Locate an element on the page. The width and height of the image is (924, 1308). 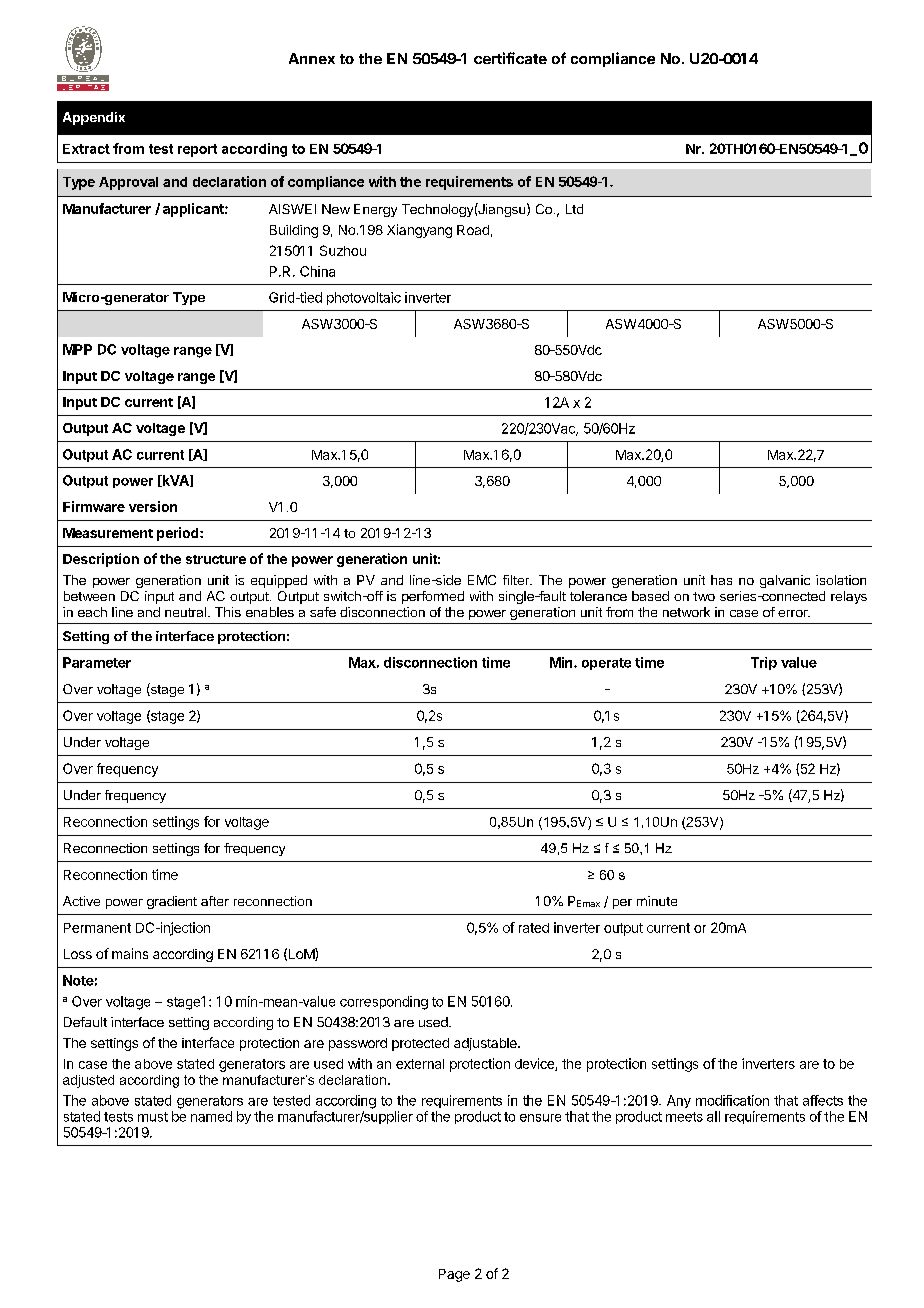
rated is located at coordinates (534, 928).
